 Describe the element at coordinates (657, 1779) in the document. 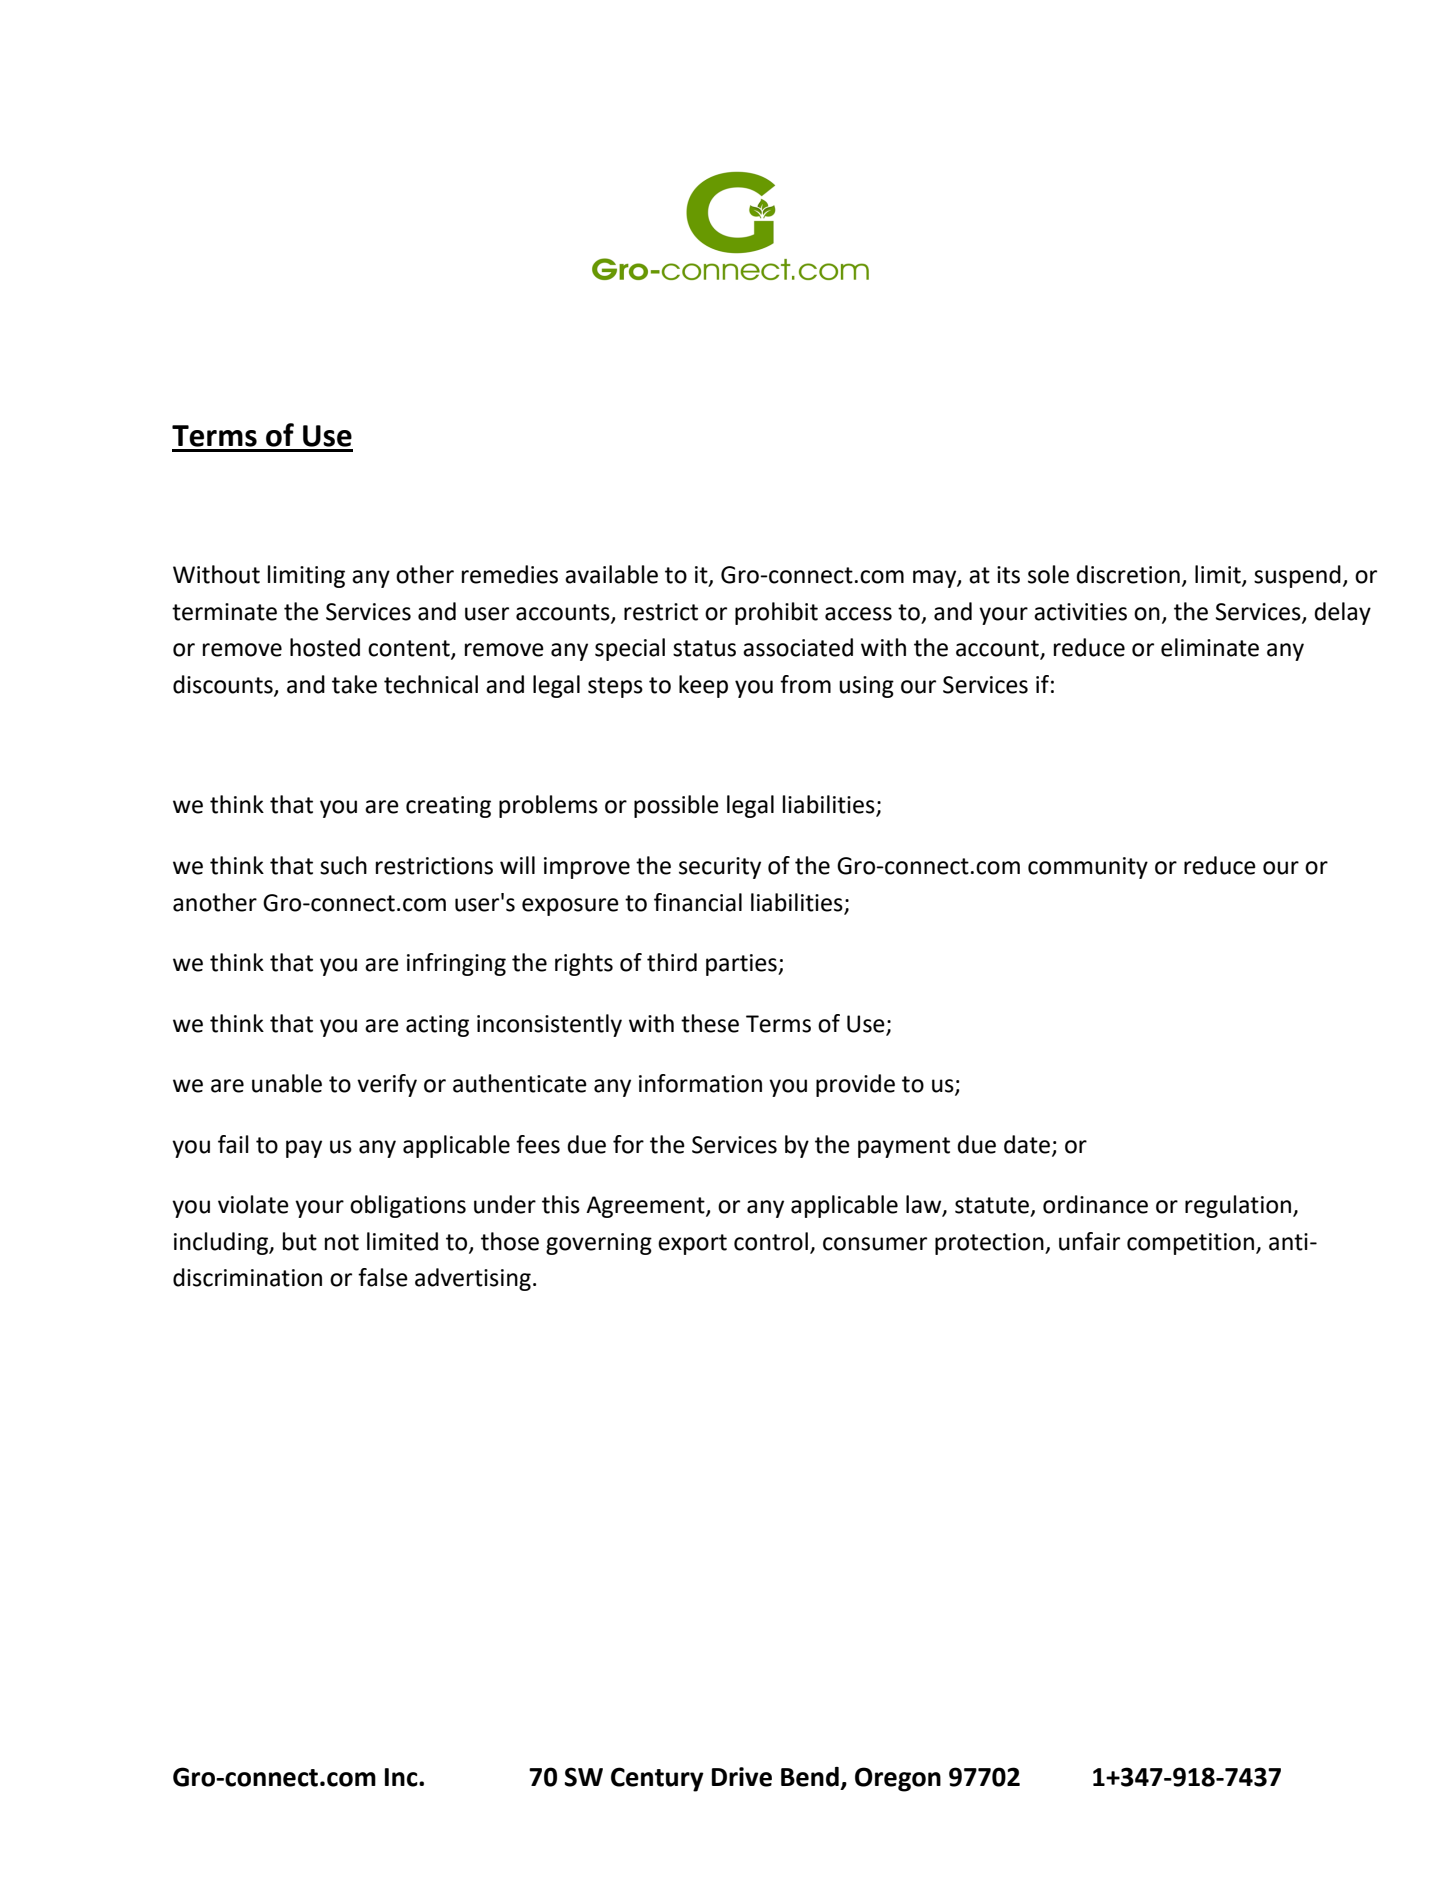

I see `Century` at that location.
